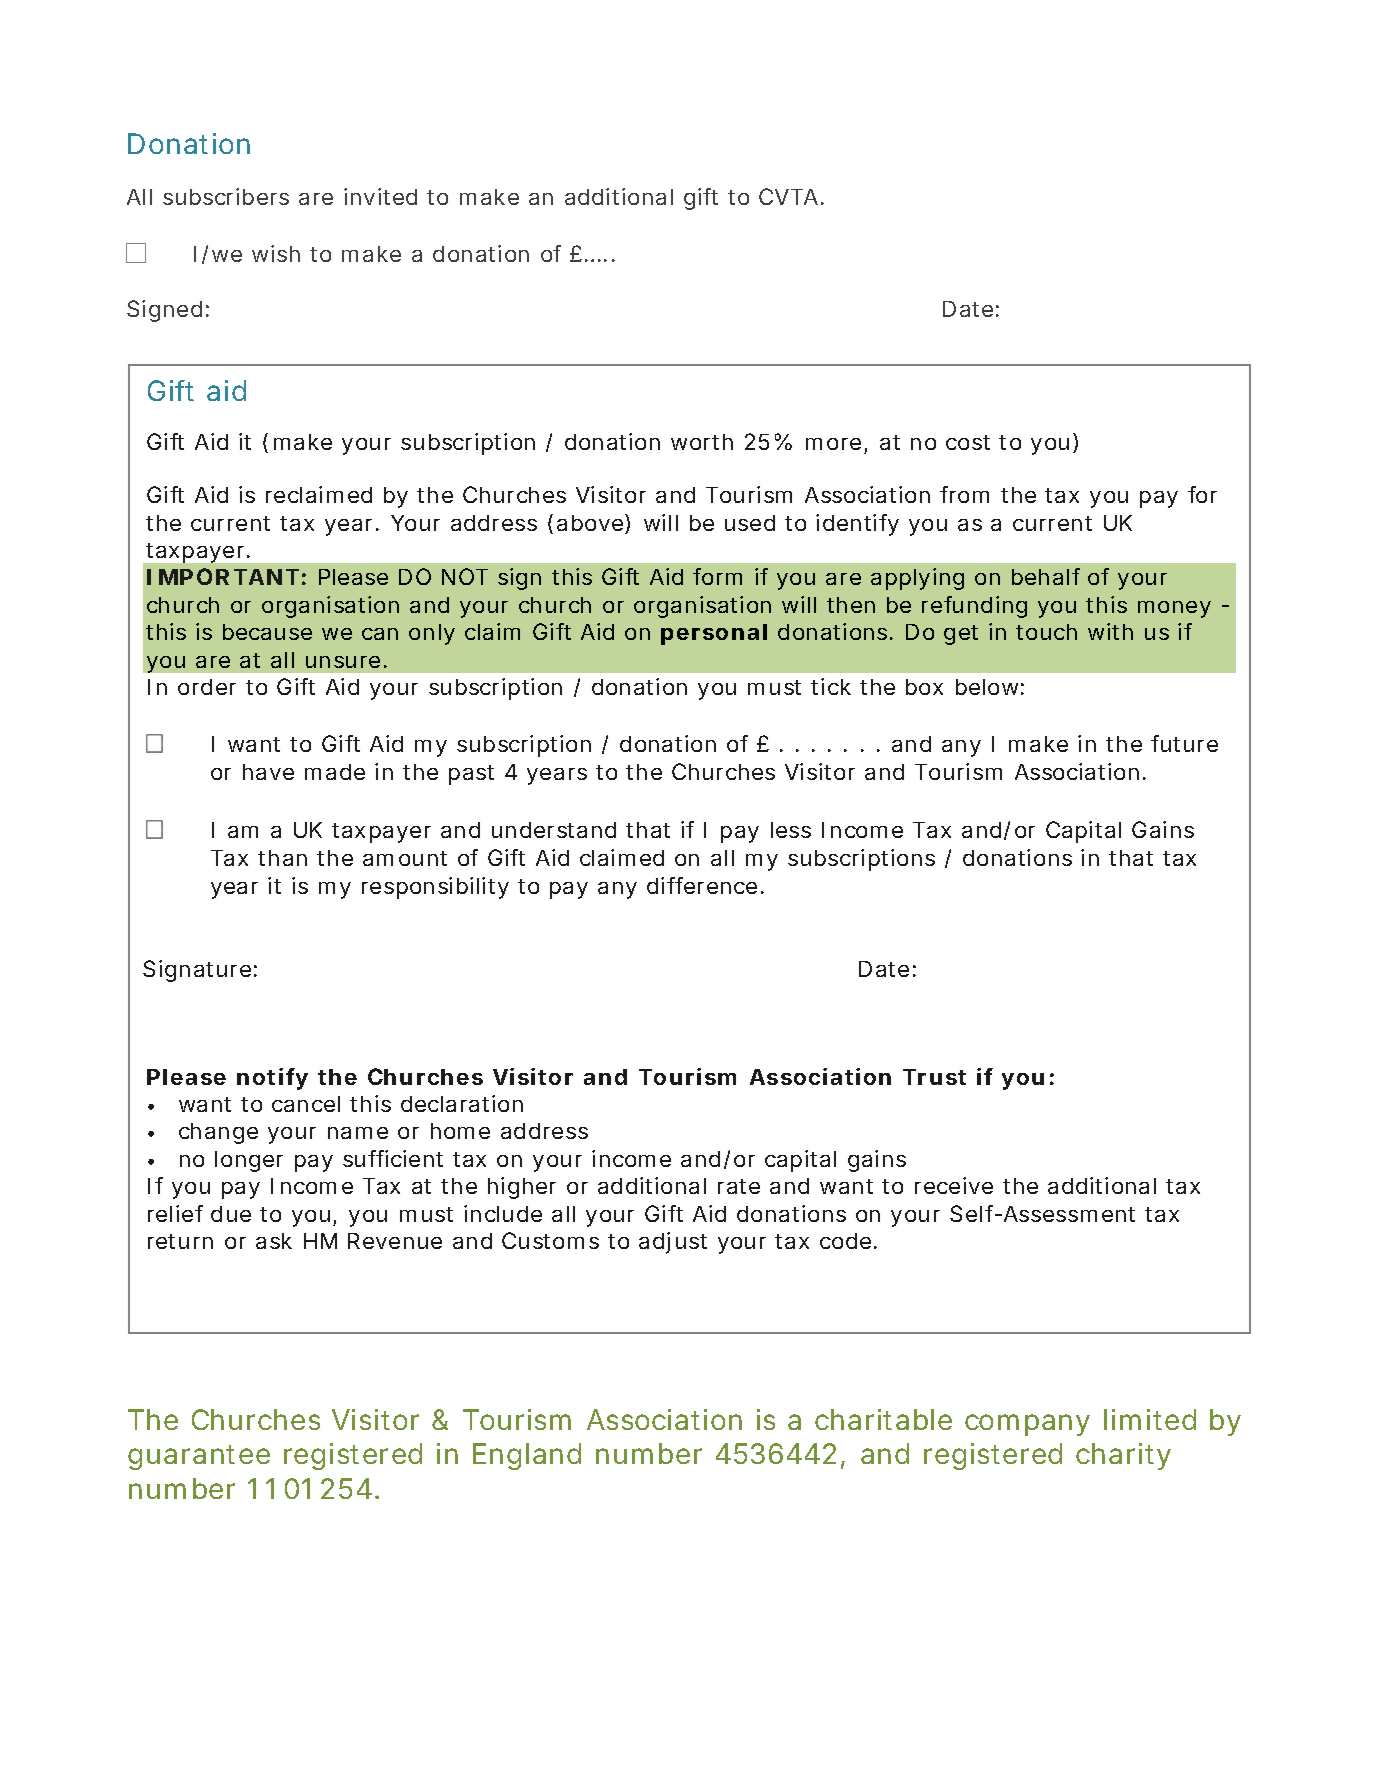 Image resolution: width=1383 pixels, height=1790 pixels. Describe the element at coordinates (702, 885) in the image. I see `difference` at that location.
